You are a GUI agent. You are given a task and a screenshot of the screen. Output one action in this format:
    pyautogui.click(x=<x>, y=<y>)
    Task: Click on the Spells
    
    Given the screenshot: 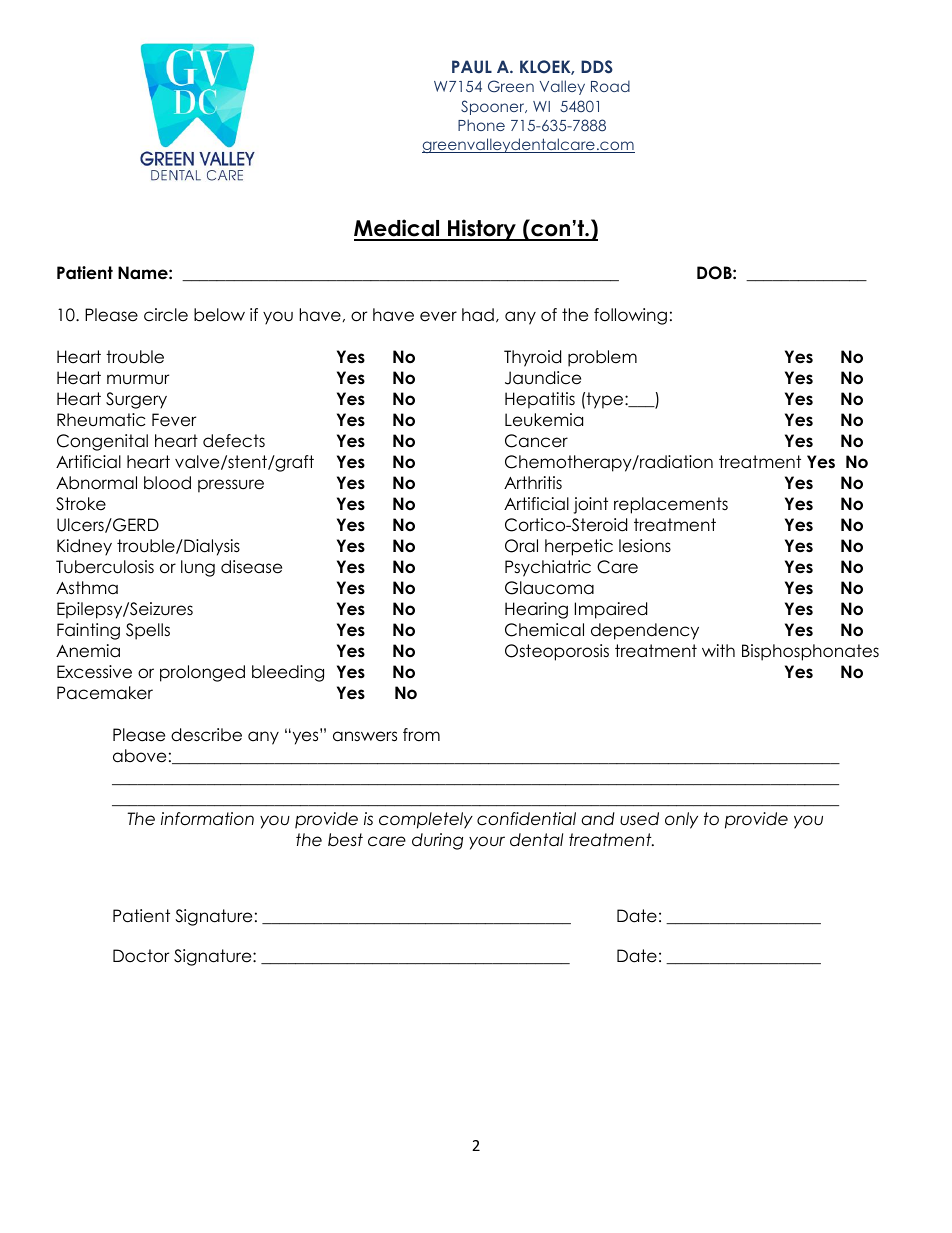 What is the action you would take?
    pyautogui.click(x=148, y=631)
